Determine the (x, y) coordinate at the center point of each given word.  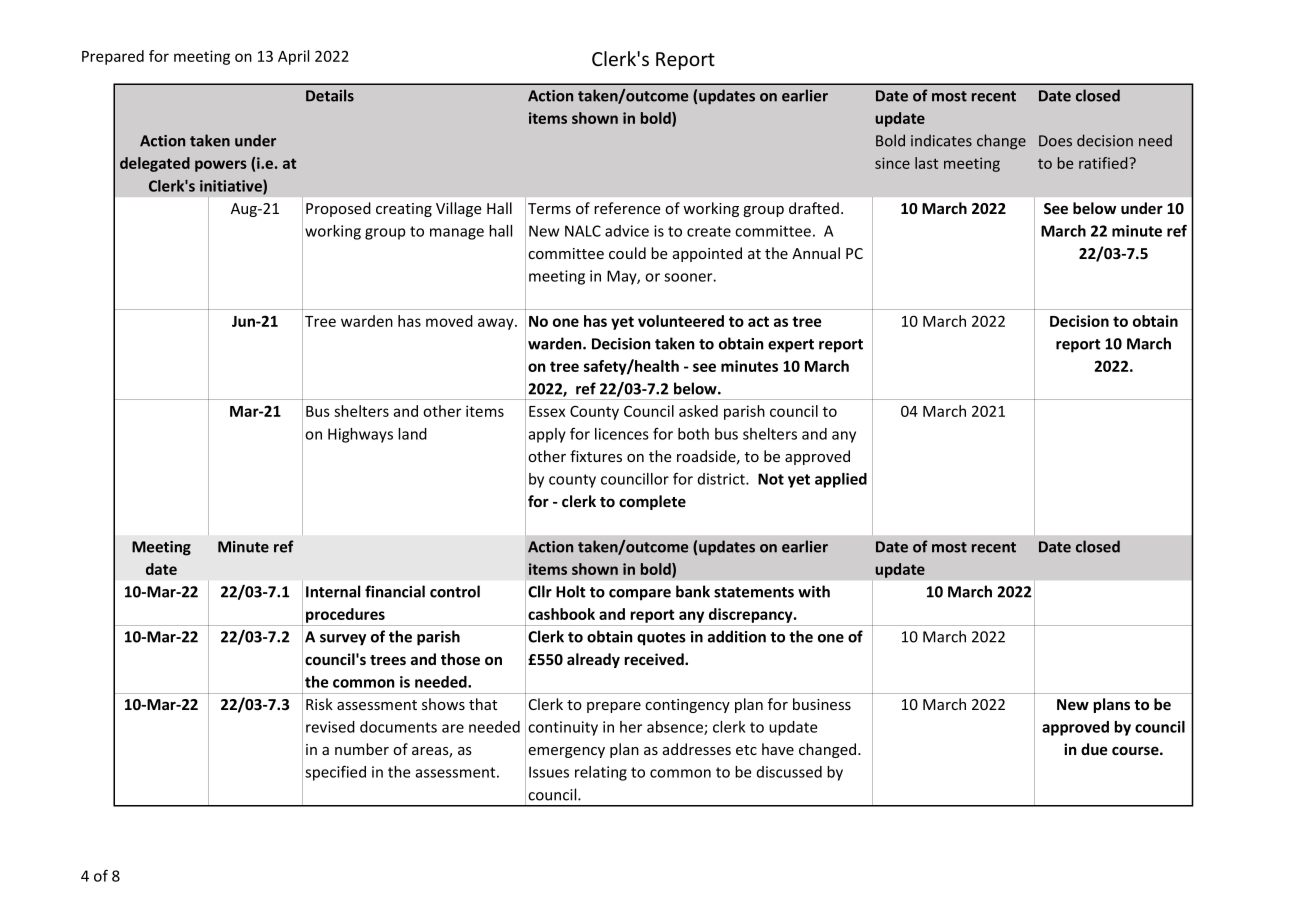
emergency (566, 752)
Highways (360, 435)
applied (841, 480)
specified (335, 773)
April (293, 57)
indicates (941, 140)
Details (330, 95)
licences (622, 434)
